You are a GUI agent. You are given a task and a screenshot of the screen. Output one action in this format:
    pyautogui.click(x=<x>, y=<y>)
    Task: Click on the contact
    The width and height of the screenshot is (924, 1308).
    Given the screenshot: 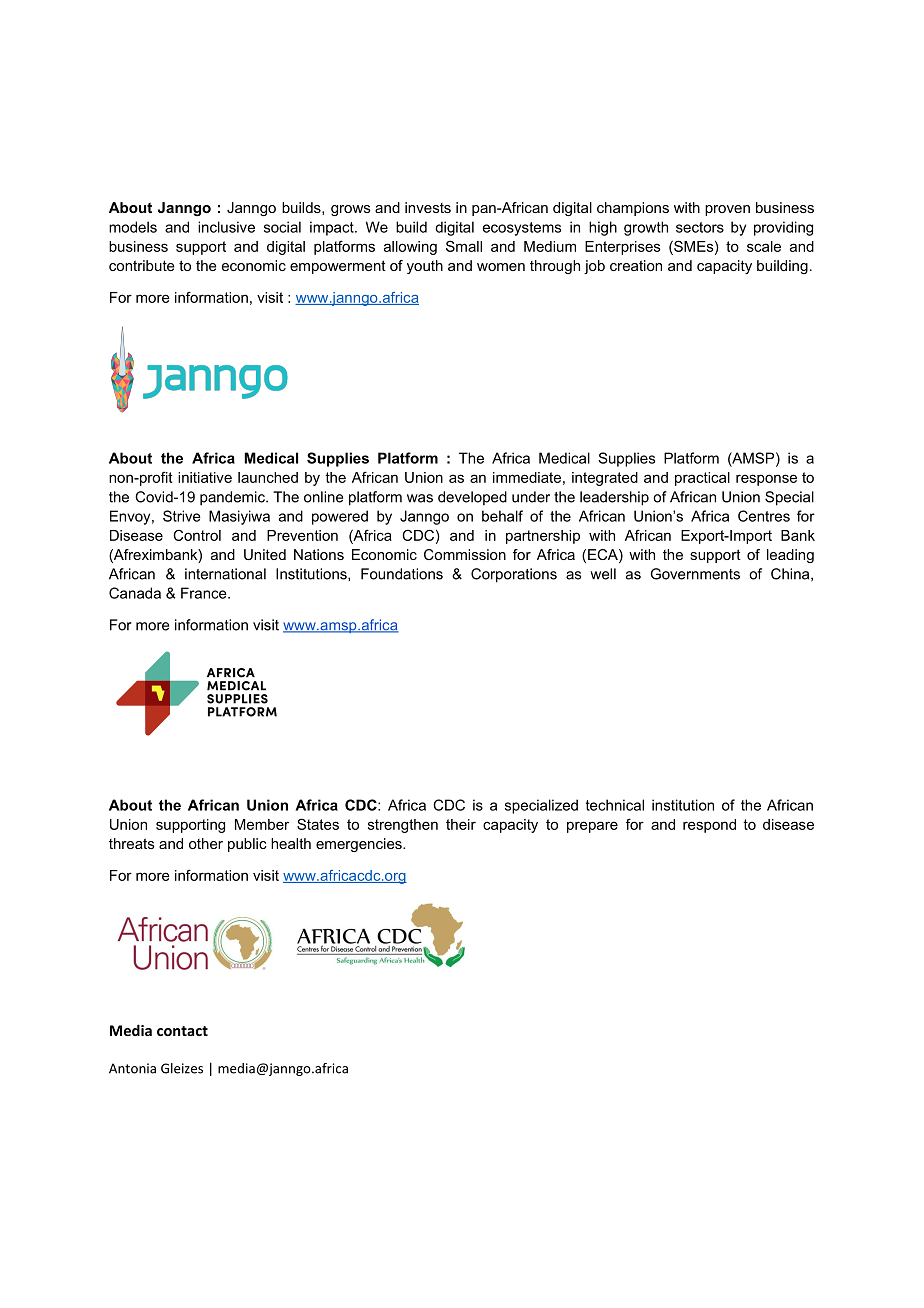 What is the action you would take?
    pyautogui.click(x=182, y=1031)
